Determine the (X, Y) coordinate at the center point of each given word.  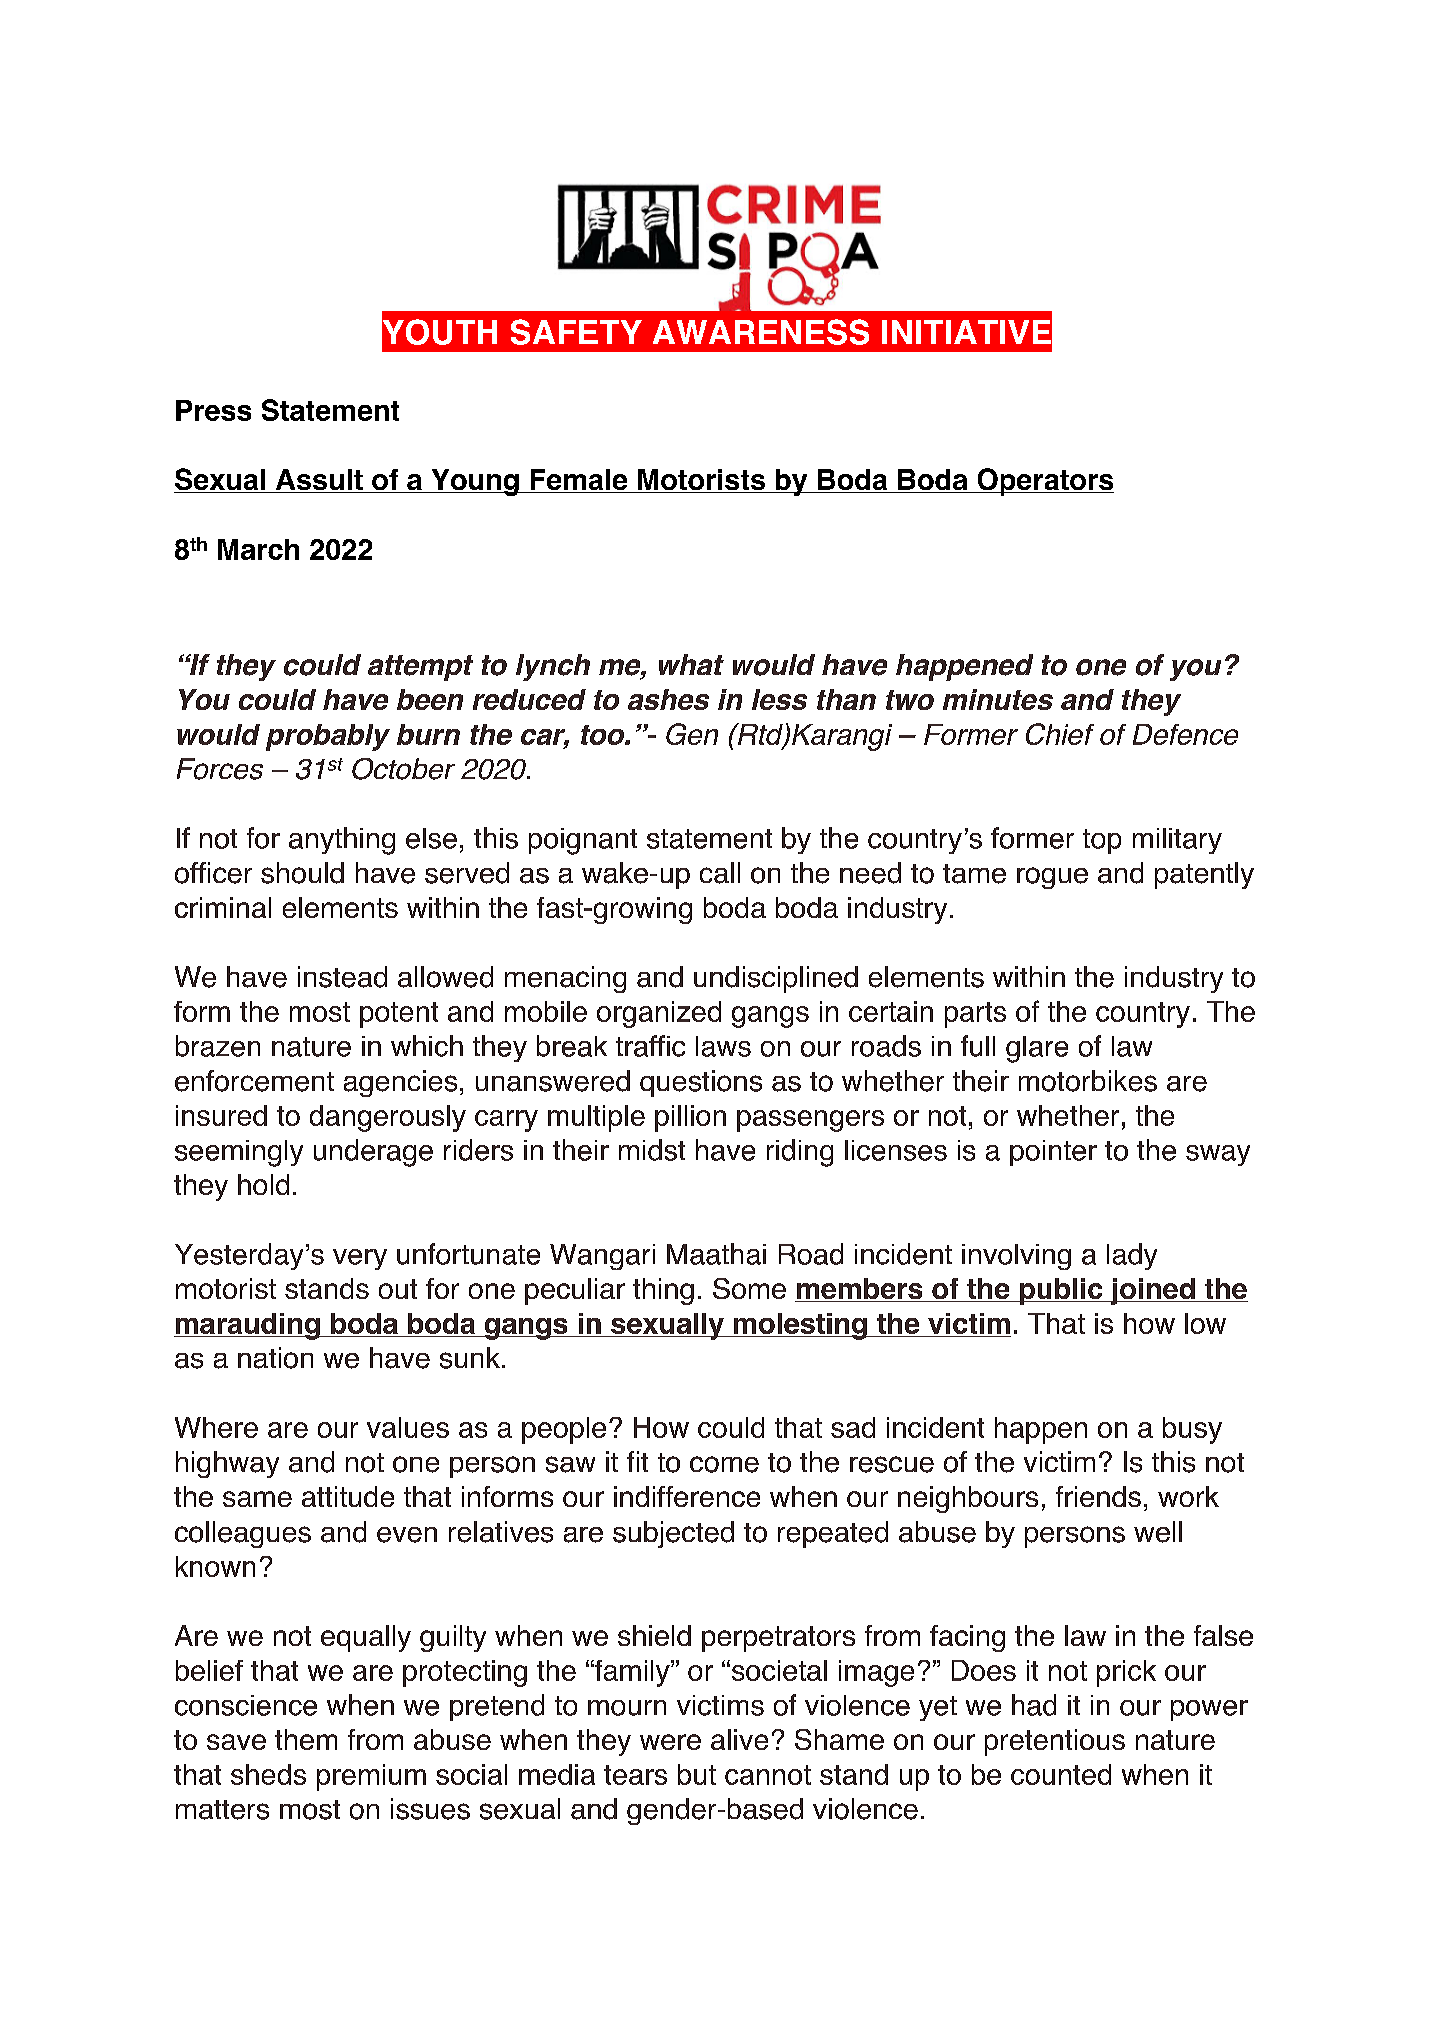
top (1102, 841)
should (302, 873)
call (720, 873)
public (1061, 1291)
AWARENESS (761, 332)
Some (749, 1288)
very (360, 1259)
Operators (1044, 482)
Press (213, 410)
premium (371, 1777)
